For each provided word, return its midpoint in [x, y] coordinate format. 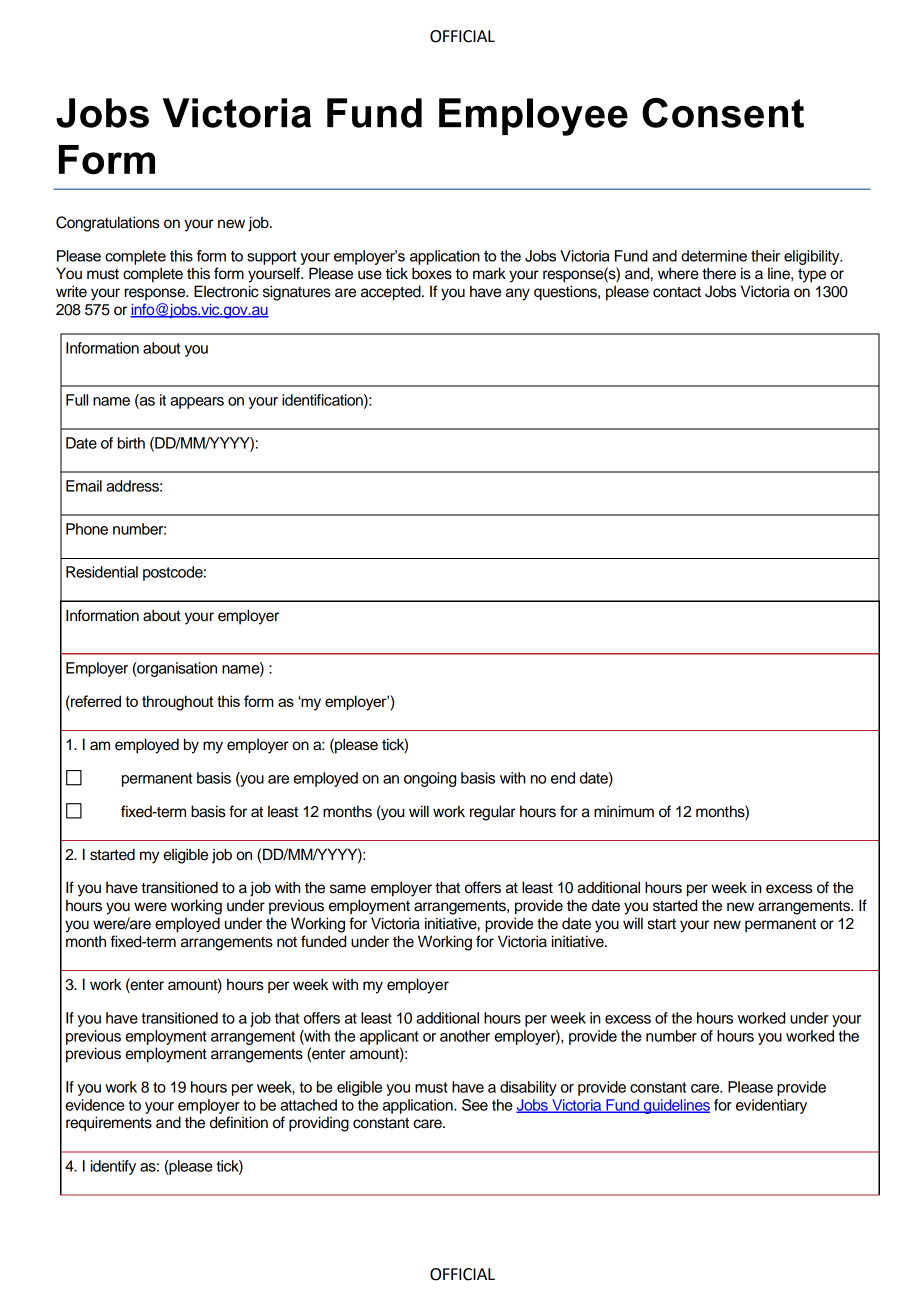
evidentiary [771, 1106]
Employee [533, 117]
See [475, 1105]
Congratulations [108, 224]
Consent [723, 113]
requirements [109, 1124]
